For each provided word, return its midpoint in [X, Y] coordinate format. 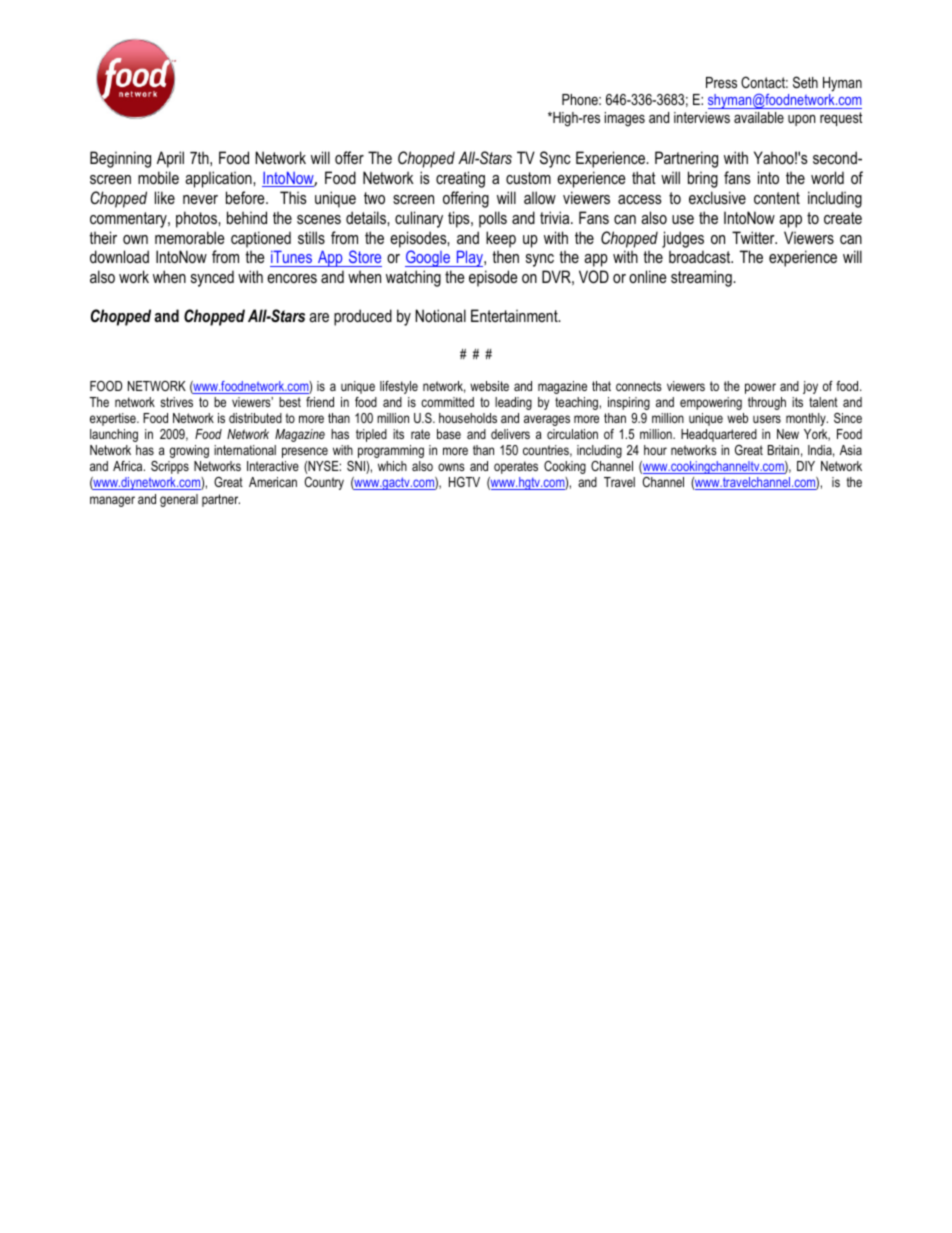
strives [176, 402]
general [179, 500]
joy [810, 387]
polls [493, 219]
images [625, 119]
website [489, 386]
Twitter [754, 237]
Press [721, 82]
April [170, 159]
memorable [190, 237]
